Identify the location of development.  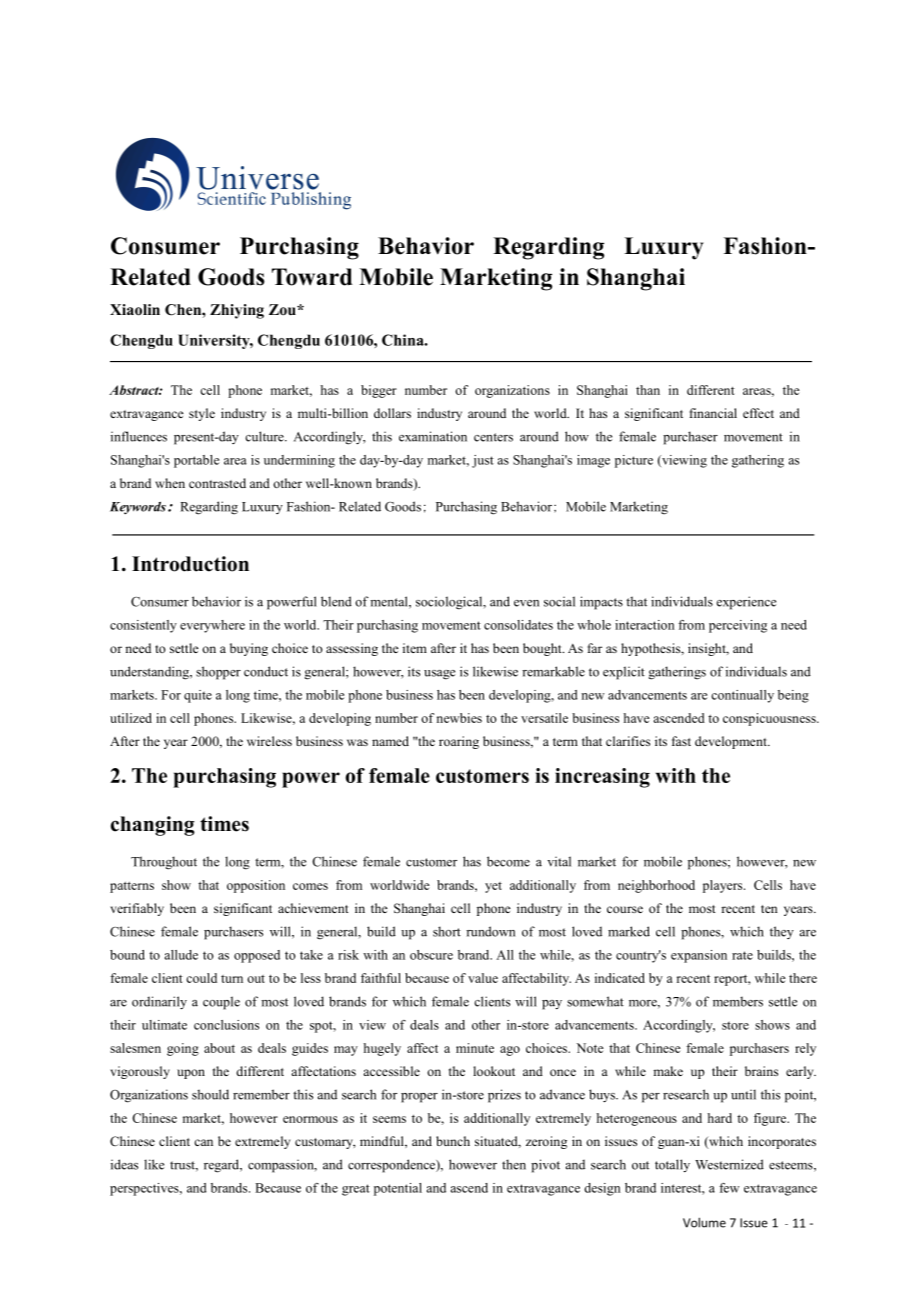
(732, 742).
